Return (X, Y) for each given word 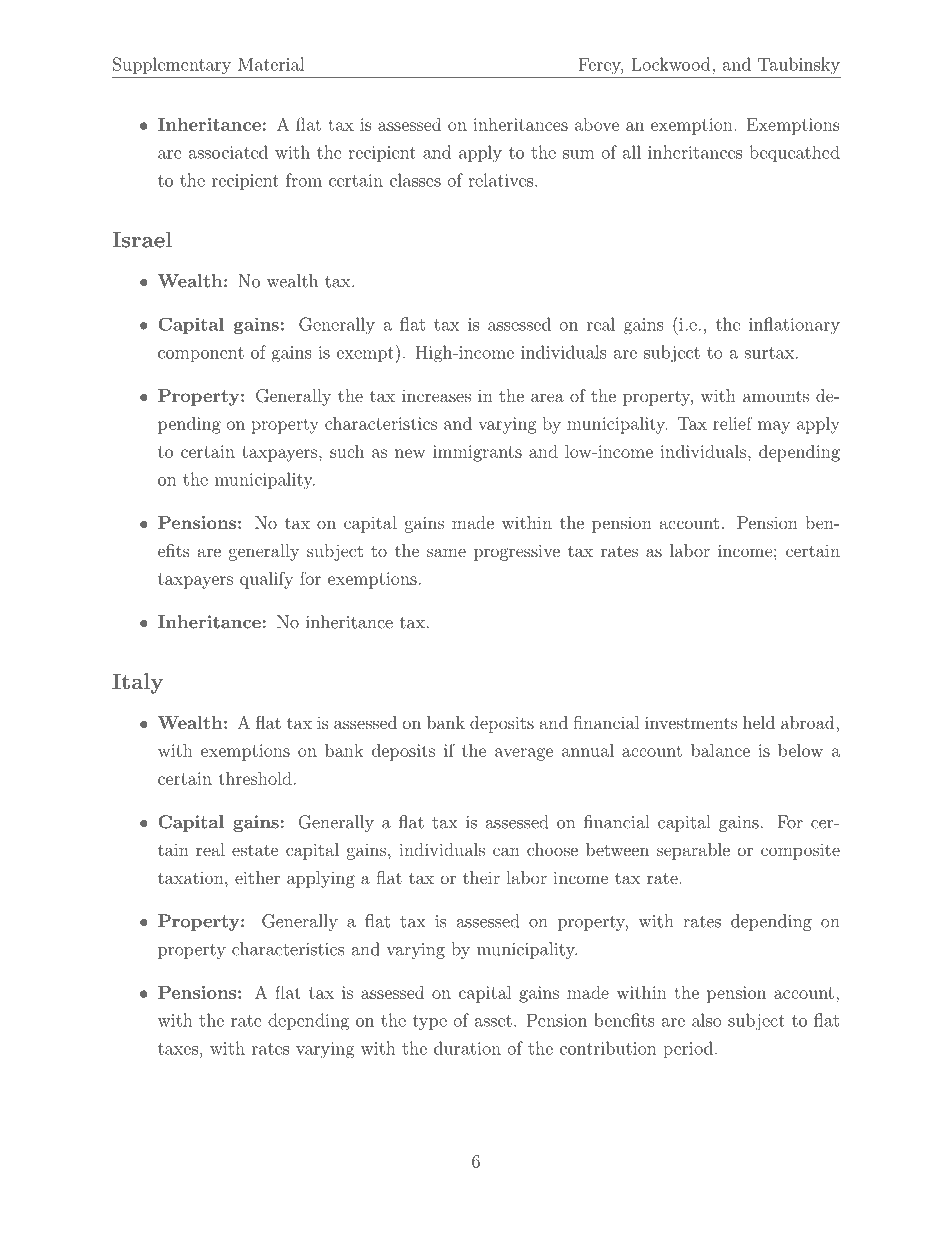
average (524, 754)
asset (493, 1021)
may (774, 427)
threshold (255, 778)
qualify (266, 580)
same (446, 552)
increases (436, 395)
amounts (776, 396)
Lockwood (672, 64)
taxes (178, 1049)
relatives (500, 180)
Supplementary (172, 65)
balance (720, 750)
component (201, 354)
